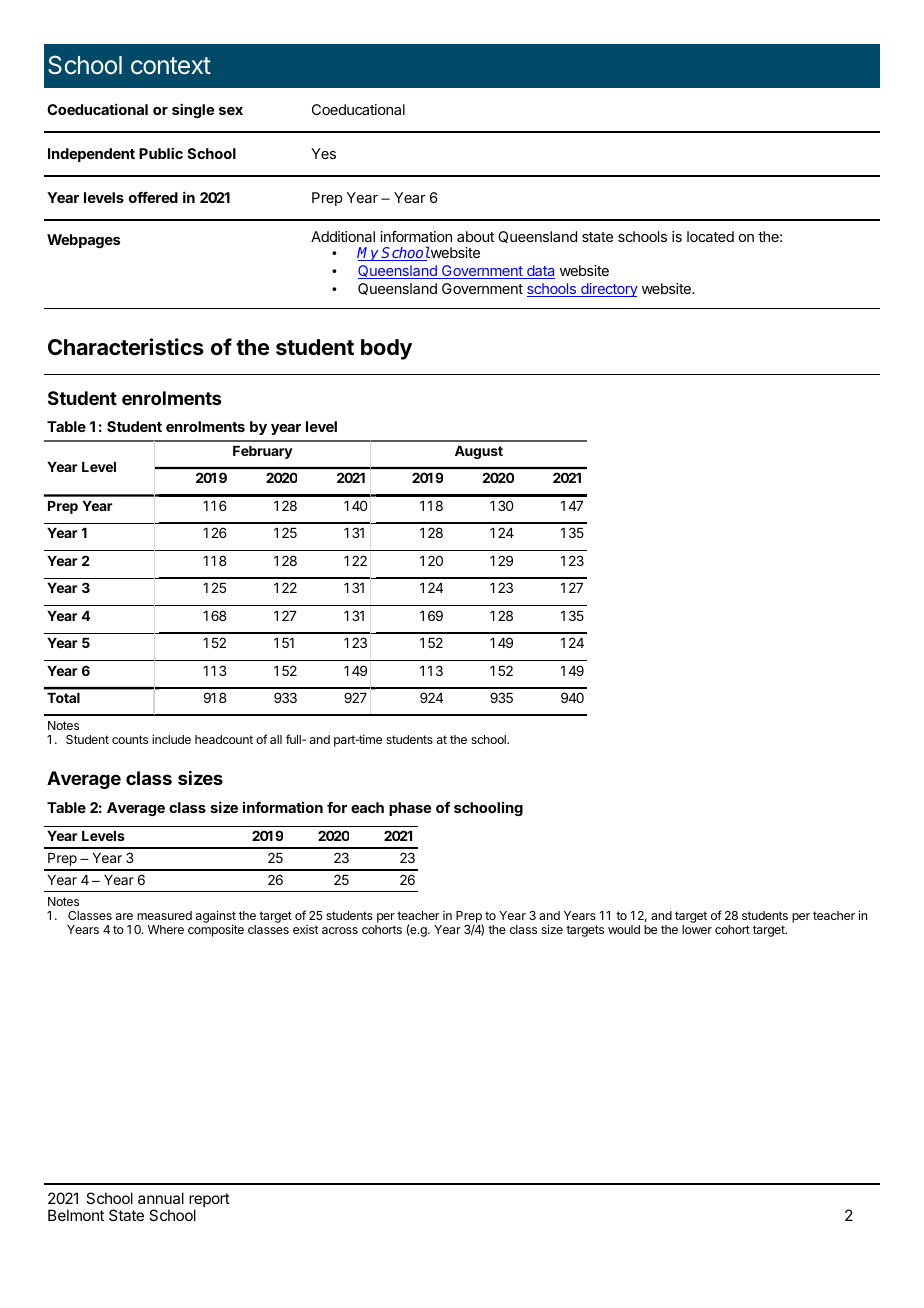  I want to click on directory, so click(608, 290).
